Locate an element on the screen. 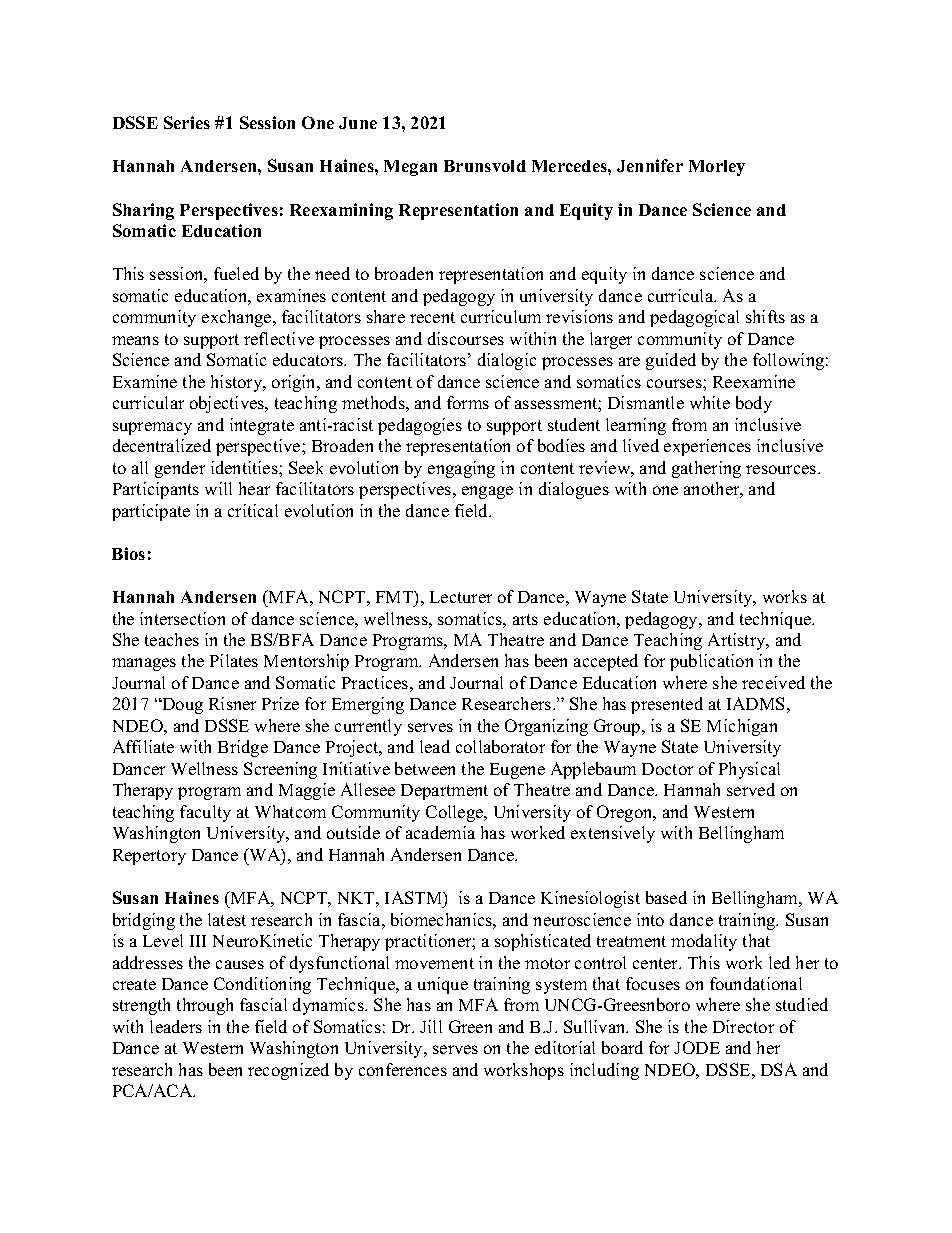 This screenshot has height=1233, width=952. Artistry is located at coordinates (738, 641).
